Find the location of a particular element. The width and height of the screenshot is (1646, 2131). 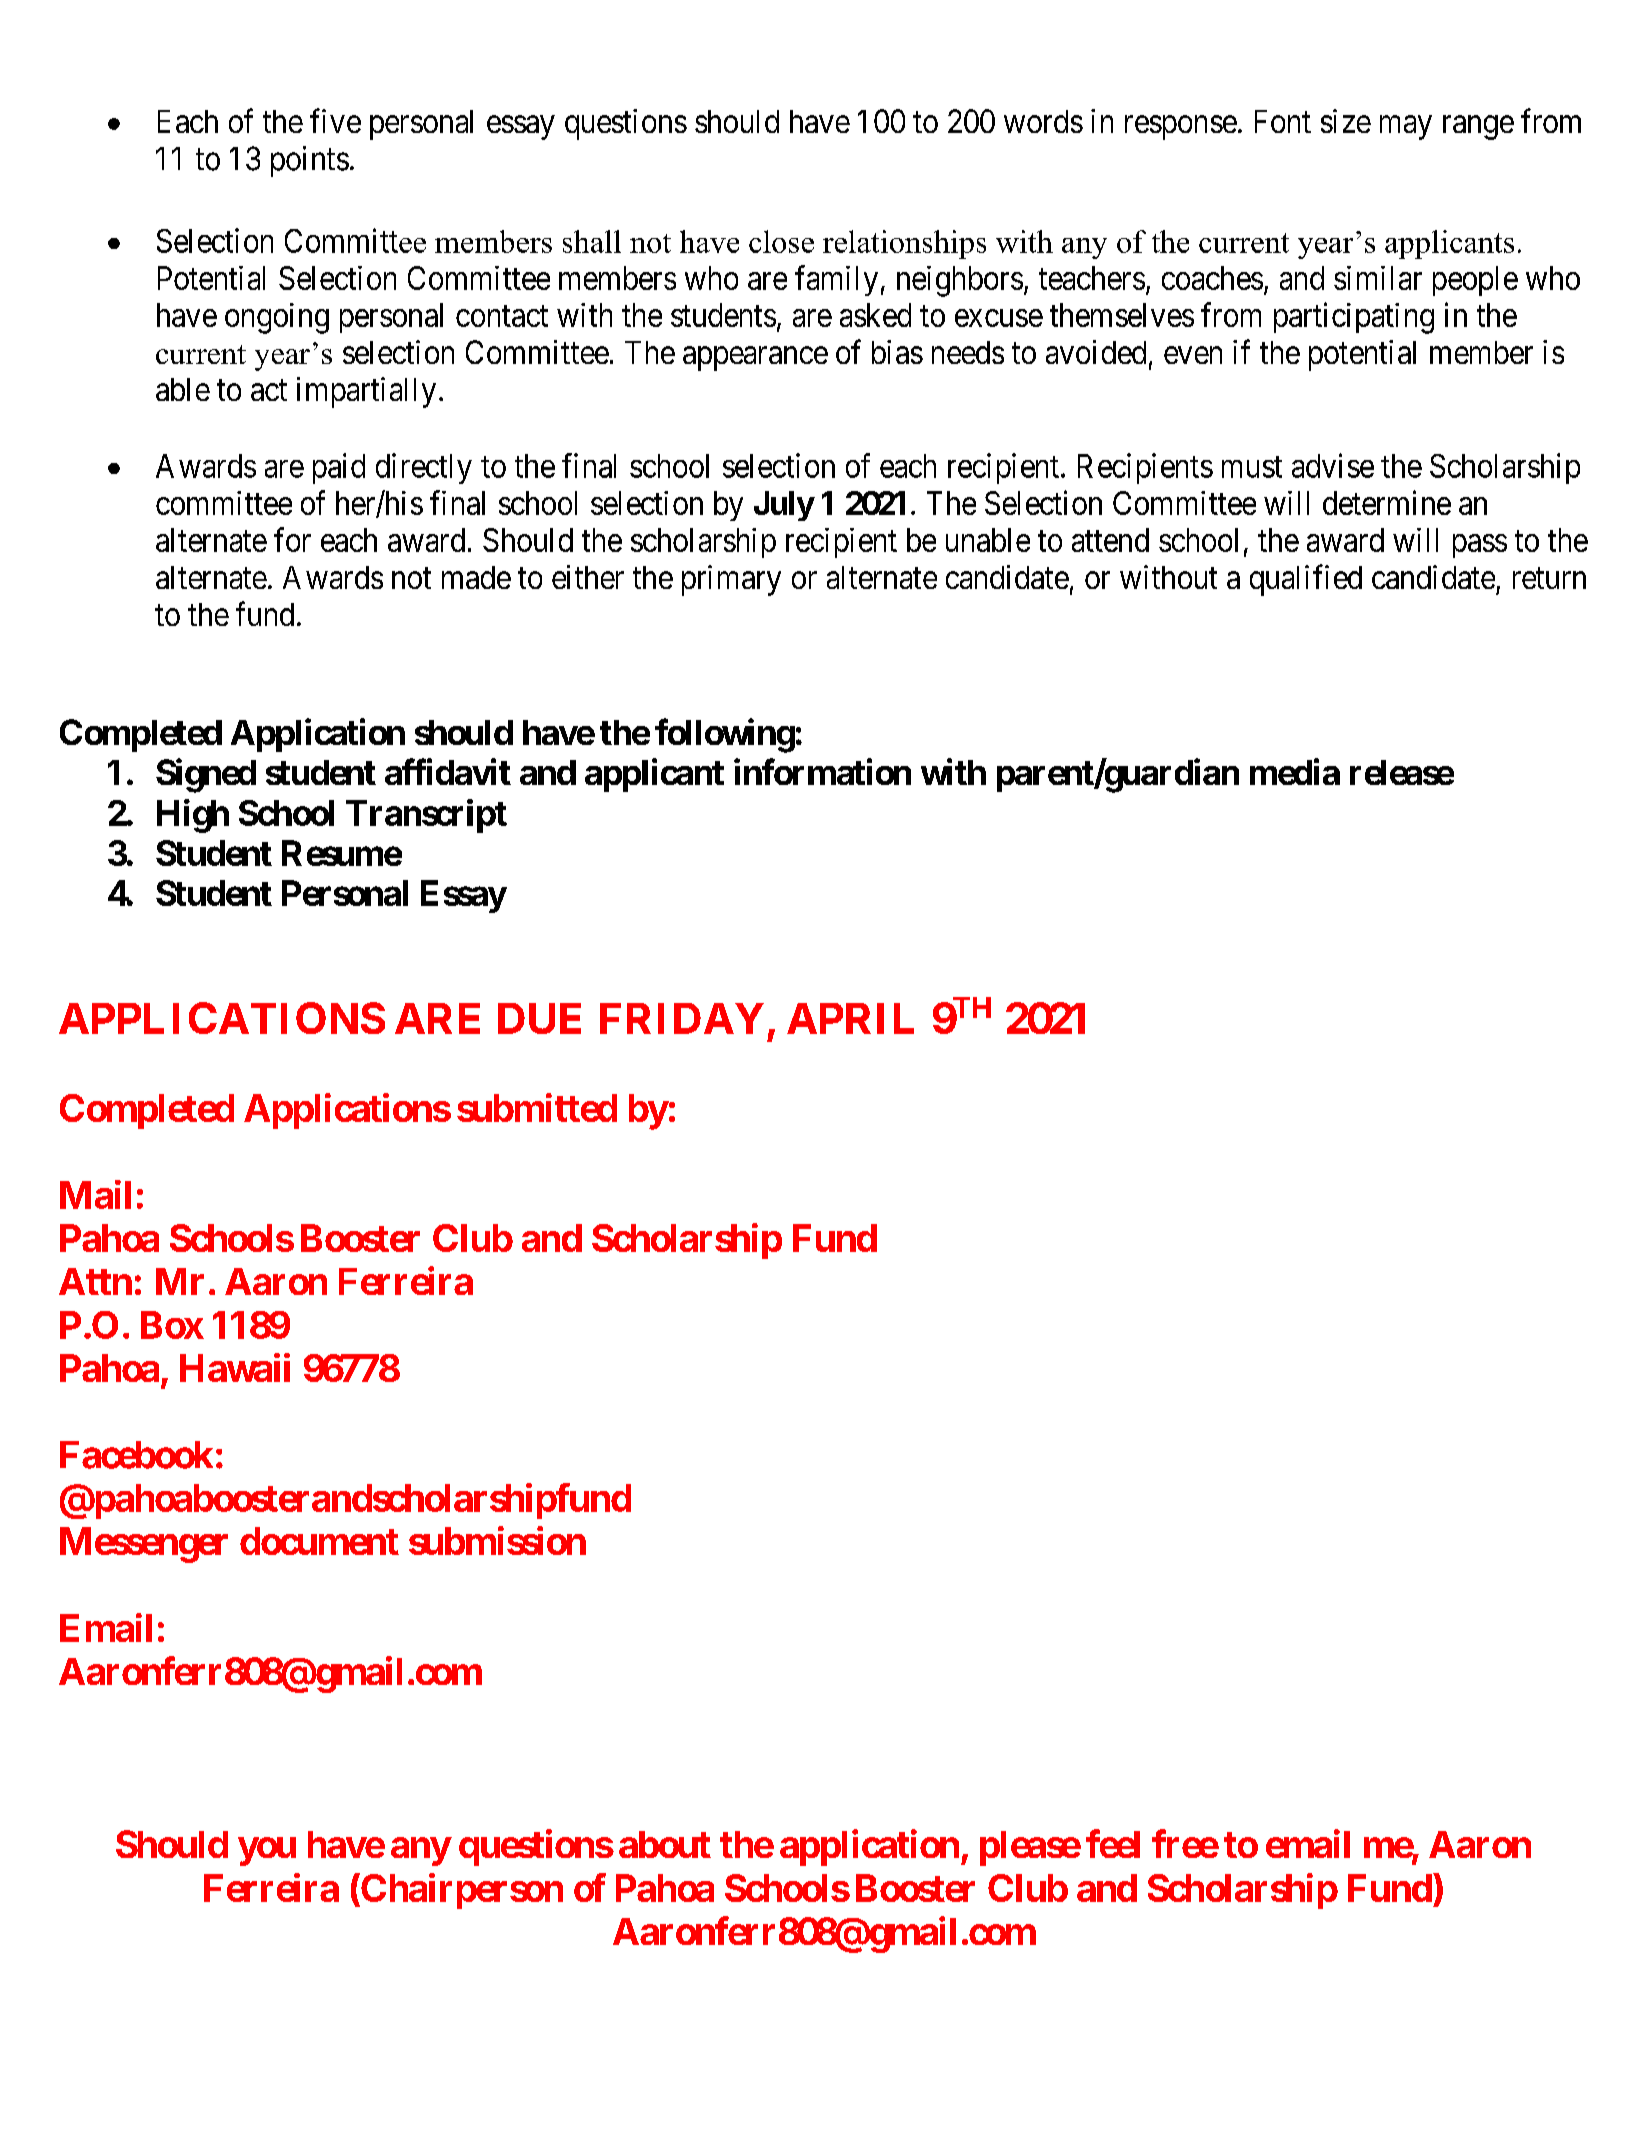

DUE is located at coordinates (539, 1018).
